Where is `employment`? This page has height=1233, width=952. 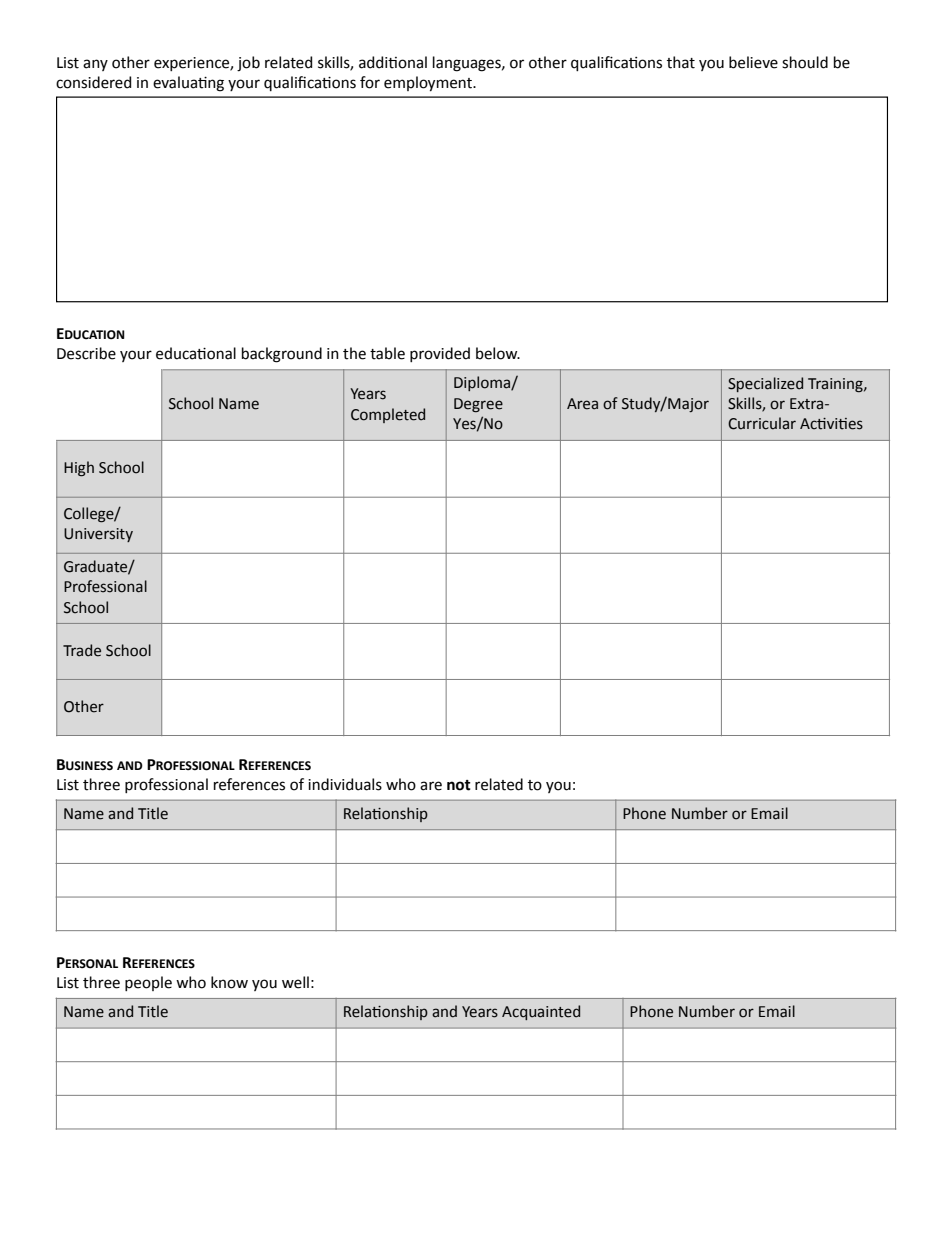 employment is located at coordinates (429, 84).
